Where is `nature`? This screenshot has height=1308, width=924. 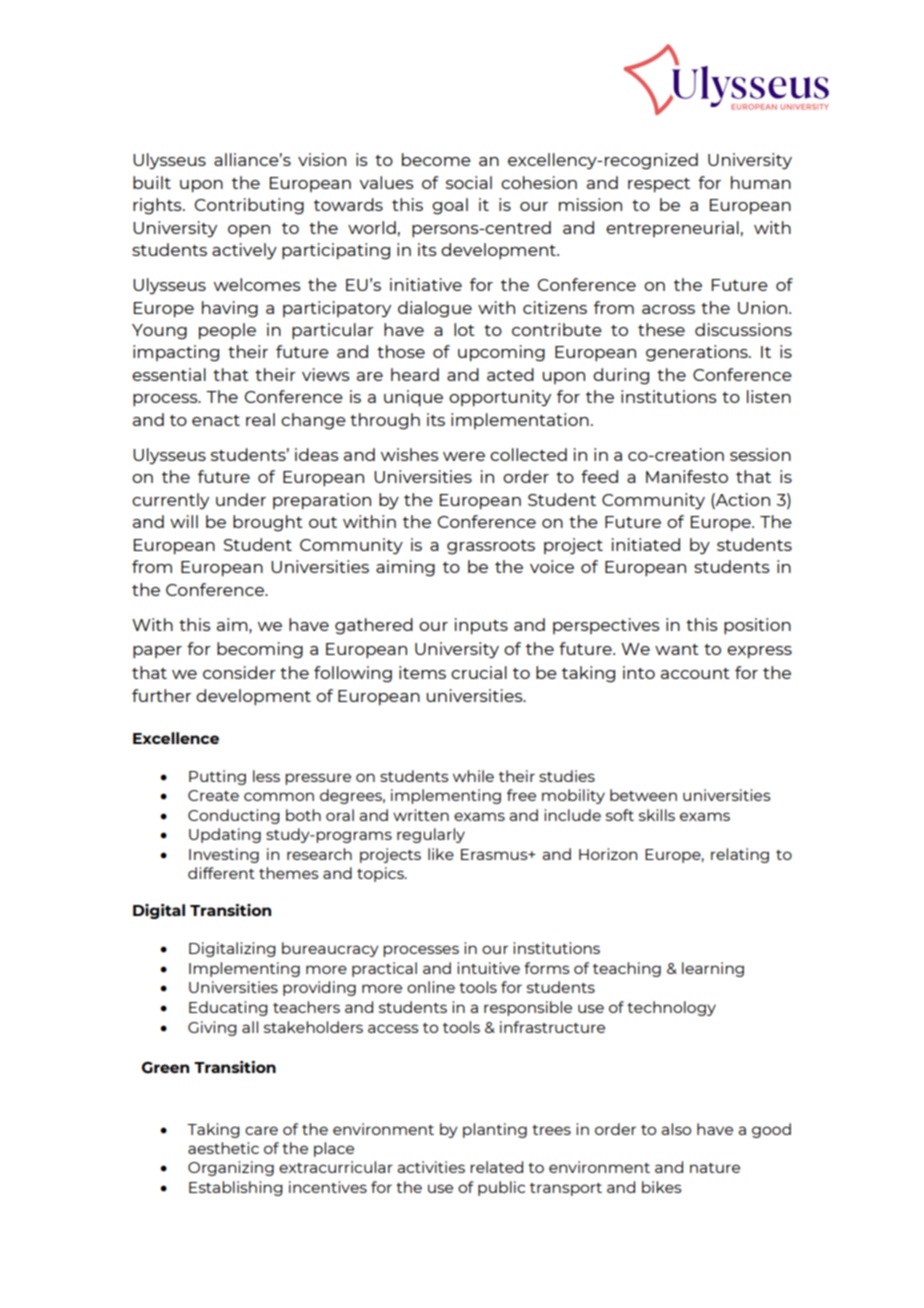
nature is located at coordinates (715, 1168).
